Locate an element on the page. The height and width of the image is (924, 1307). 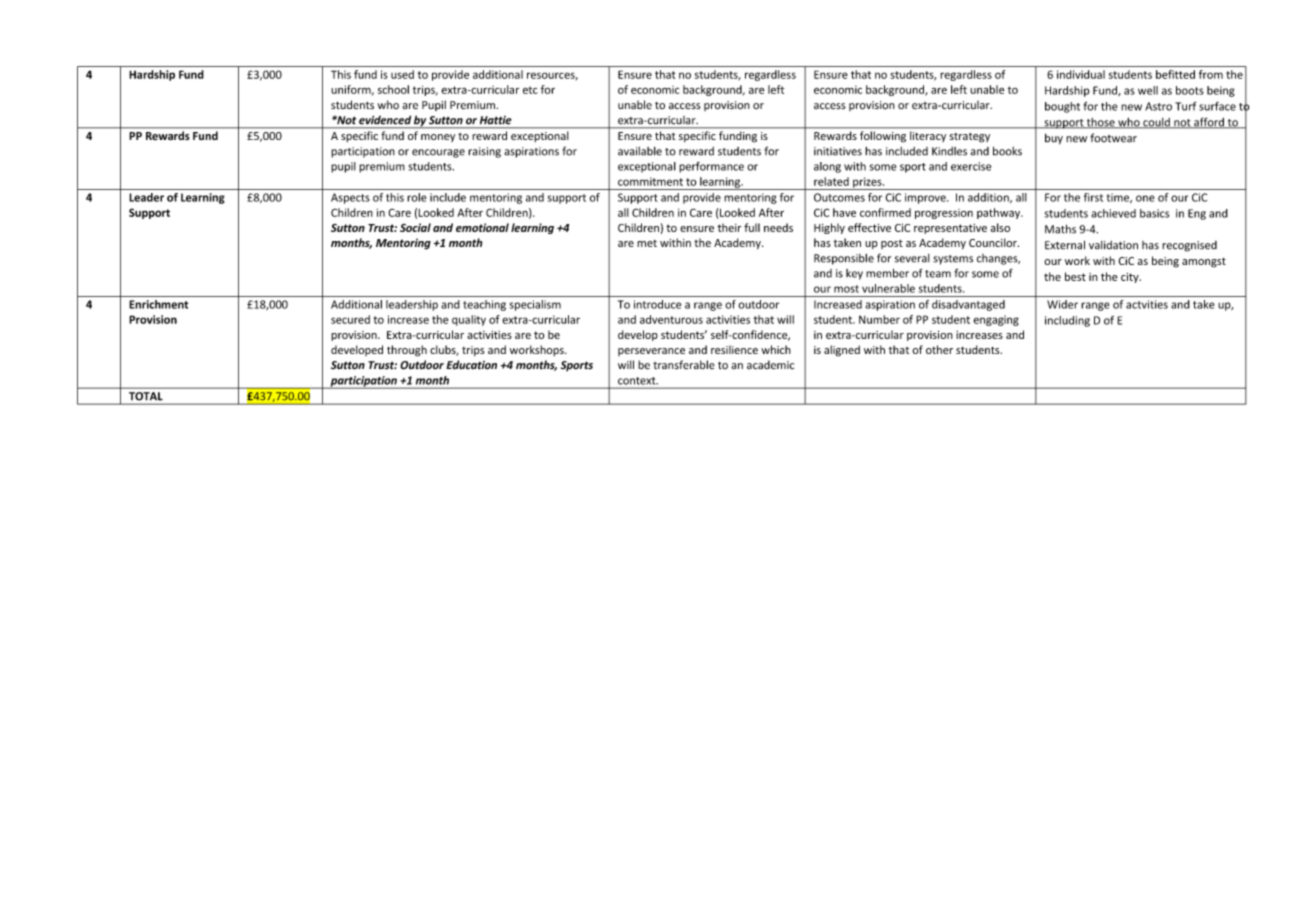
etc is located at coordinates (530, 90).
